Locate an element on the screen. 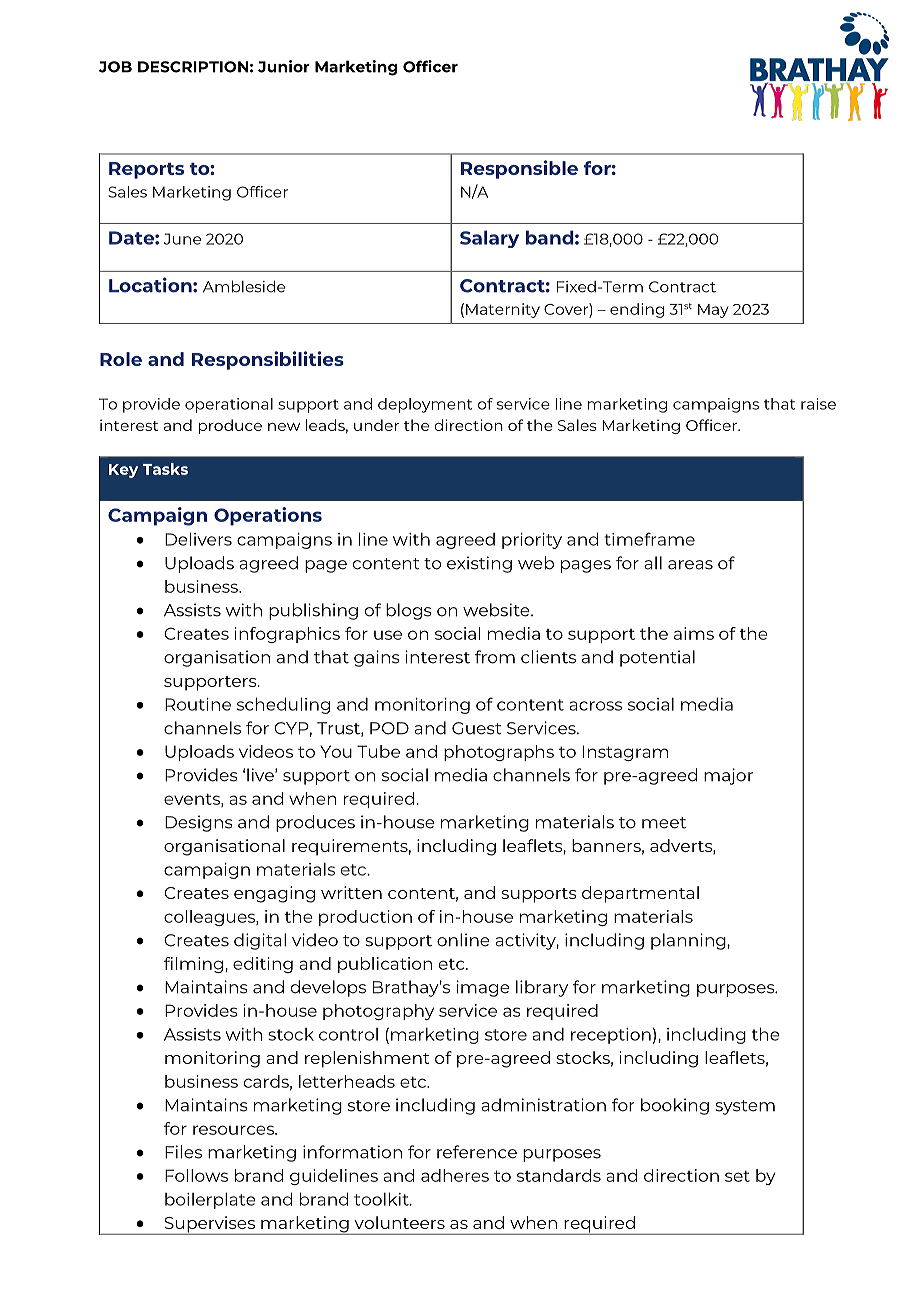 The width and height of the screenshot is (924, 1308). Responsible is located at coordinates (519, 169).
